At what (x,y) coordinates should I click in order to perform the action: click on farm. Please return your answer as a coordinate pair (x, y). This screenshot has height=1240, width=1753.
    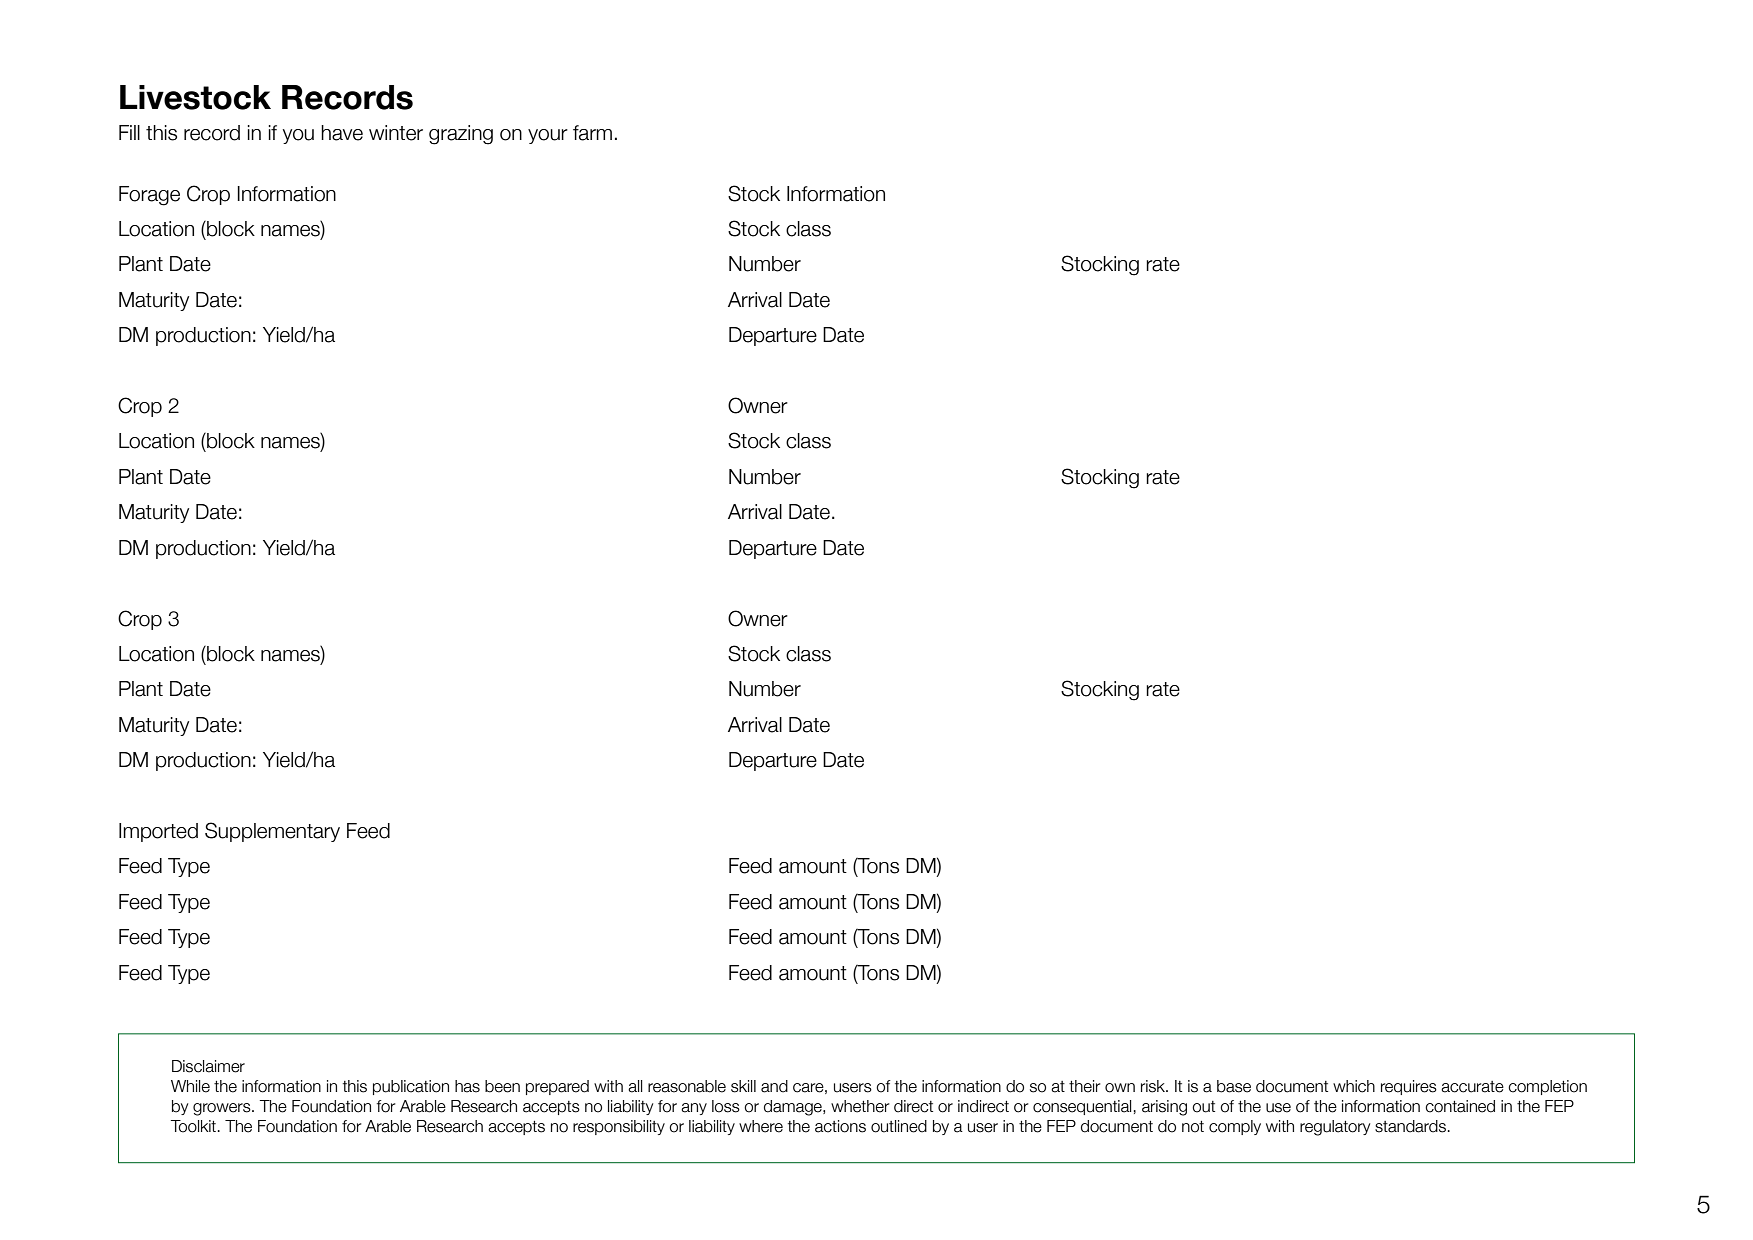
    Looking at the image, I should click on (592, 133).
